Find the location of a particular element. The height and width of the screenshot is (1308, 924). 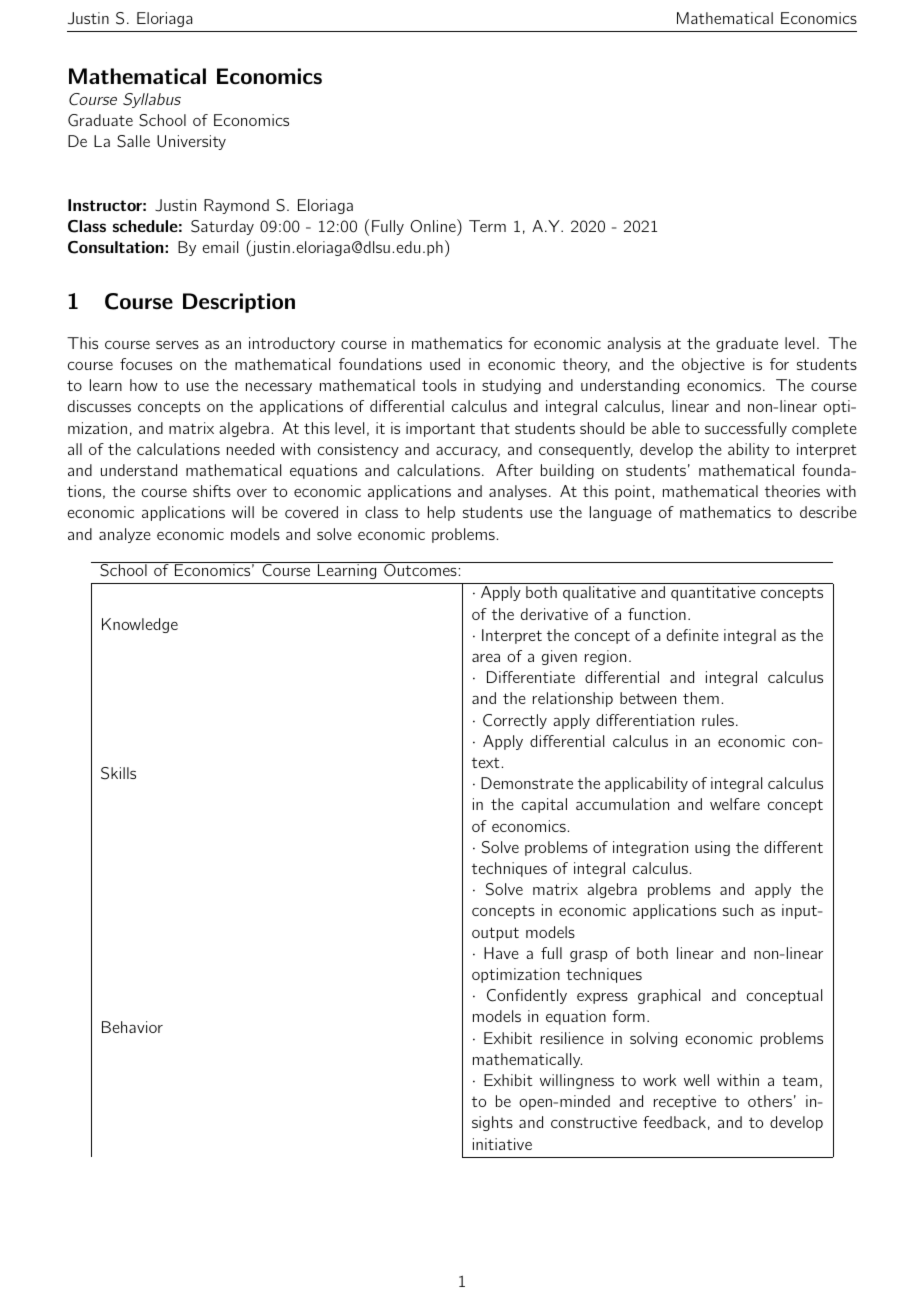

University is located at coordinates (191, 142).
